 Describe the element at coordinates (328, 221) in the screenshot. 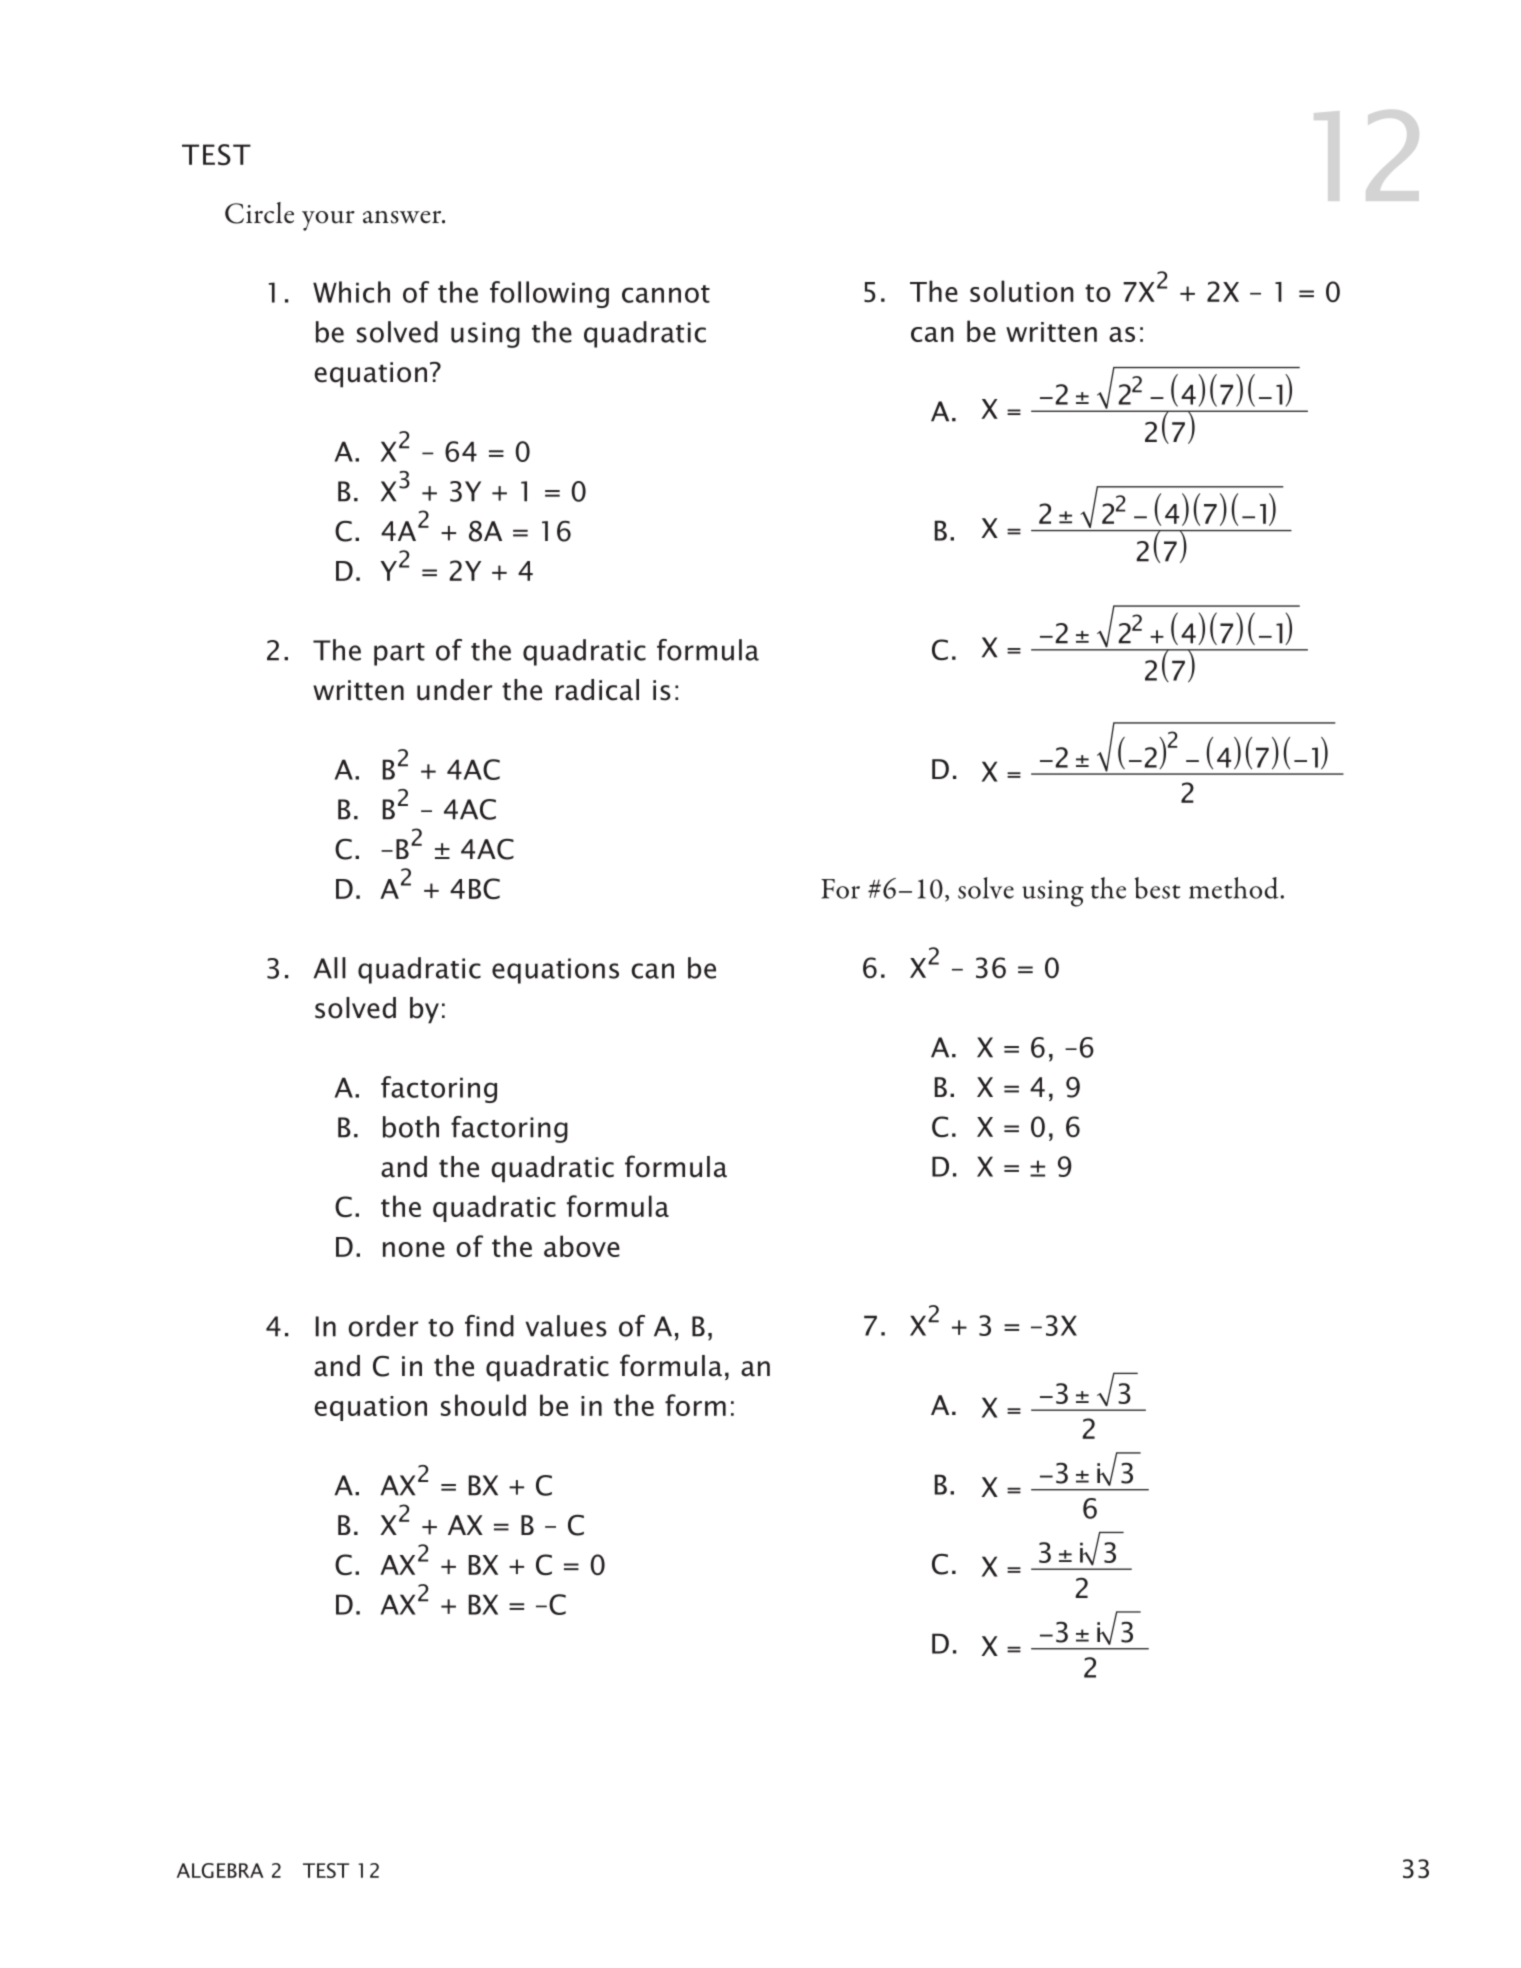

I see `your` at that location.
